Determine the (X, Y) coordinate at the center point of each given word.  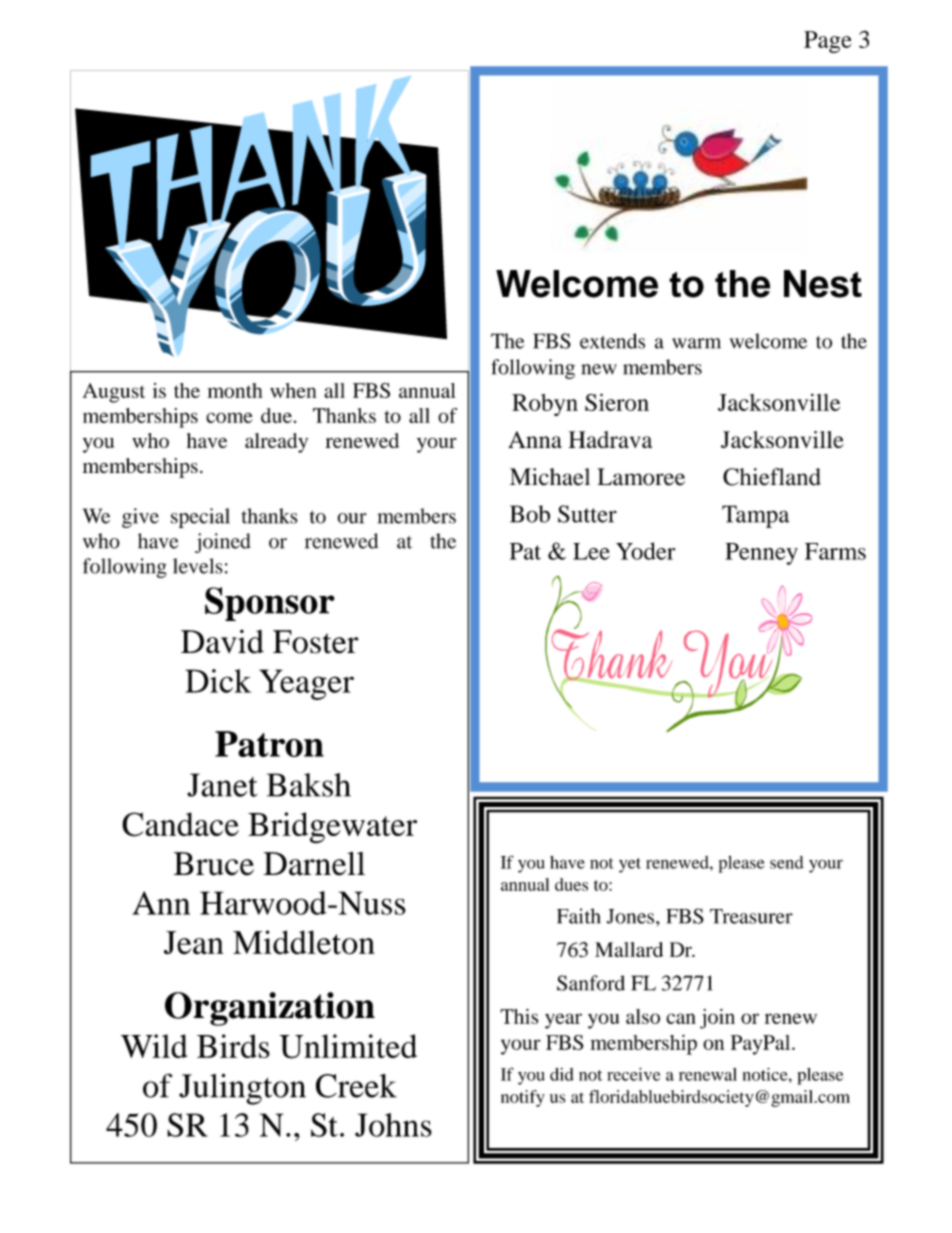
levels (198, 566)
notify (523, 1098)
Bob (530, 514)
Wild (154, 1046)
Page (828, 42)
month (235, 390)
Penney (761, 554)
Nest (823, 284)
